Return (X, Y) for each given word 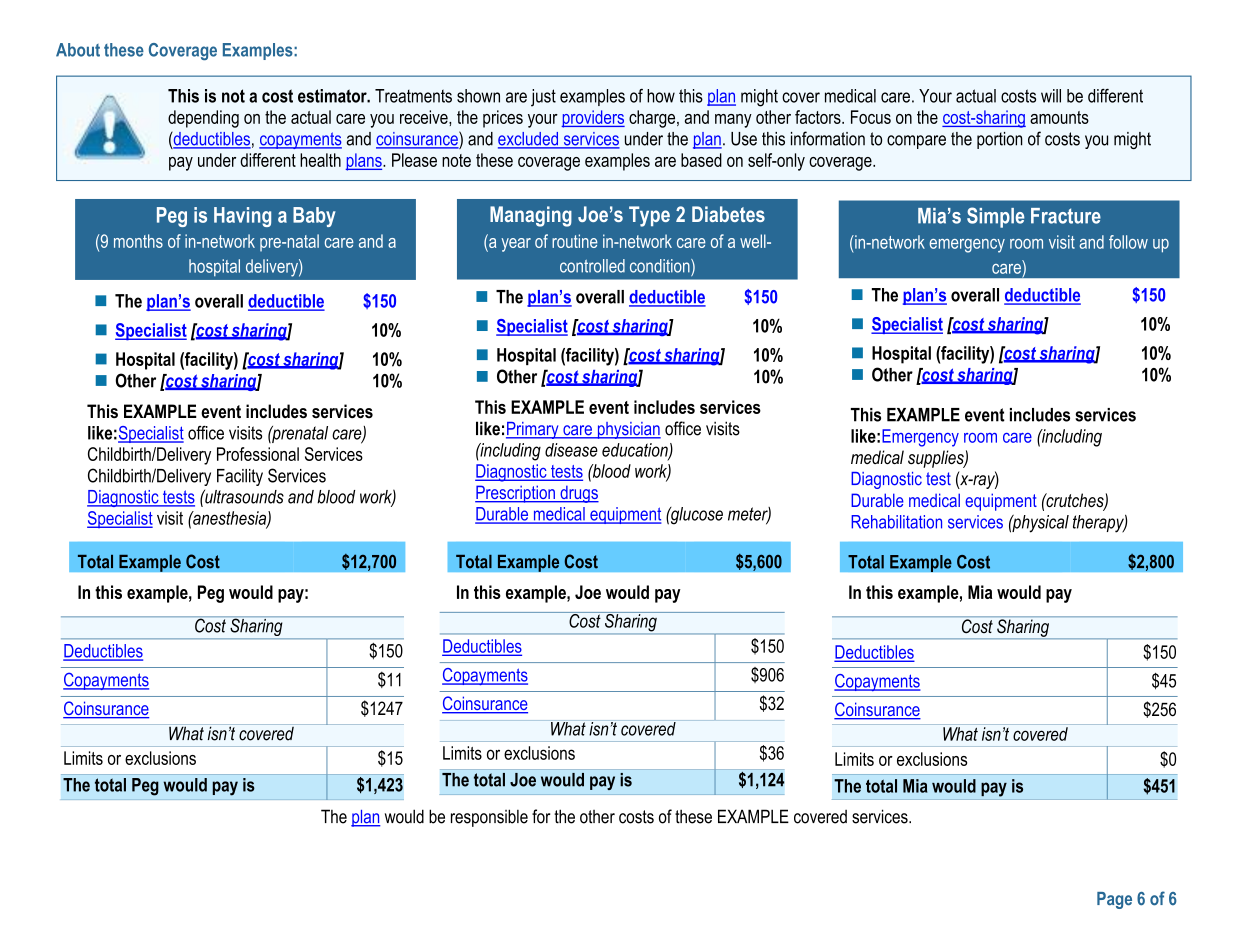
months (138, 241)
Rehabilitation (896, 522)
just (543, 98)
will (1051, 96)
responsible (489, 818)
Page (1114, 900)
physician (628, 430)
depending (203, 119)
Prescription (516, 494)
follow (1128, 242)
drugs (578, 494)
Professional (258, 454)
